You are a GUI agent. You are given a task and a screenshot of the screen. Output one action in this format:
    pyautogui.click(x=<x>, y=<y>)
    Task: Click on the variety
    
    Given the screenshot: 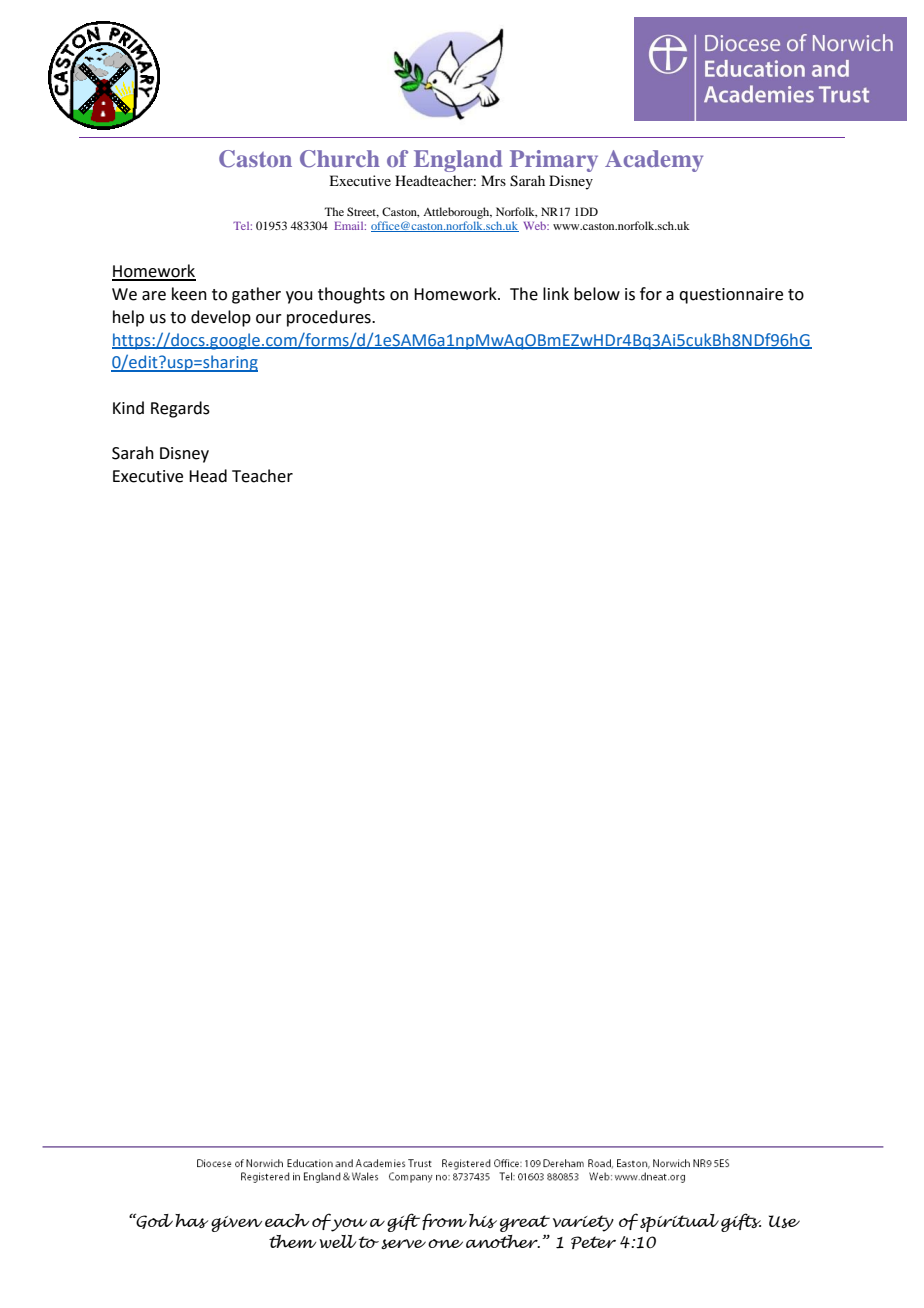 What is the action you would take?
    pyautogui.click(x=583, y=1223)
